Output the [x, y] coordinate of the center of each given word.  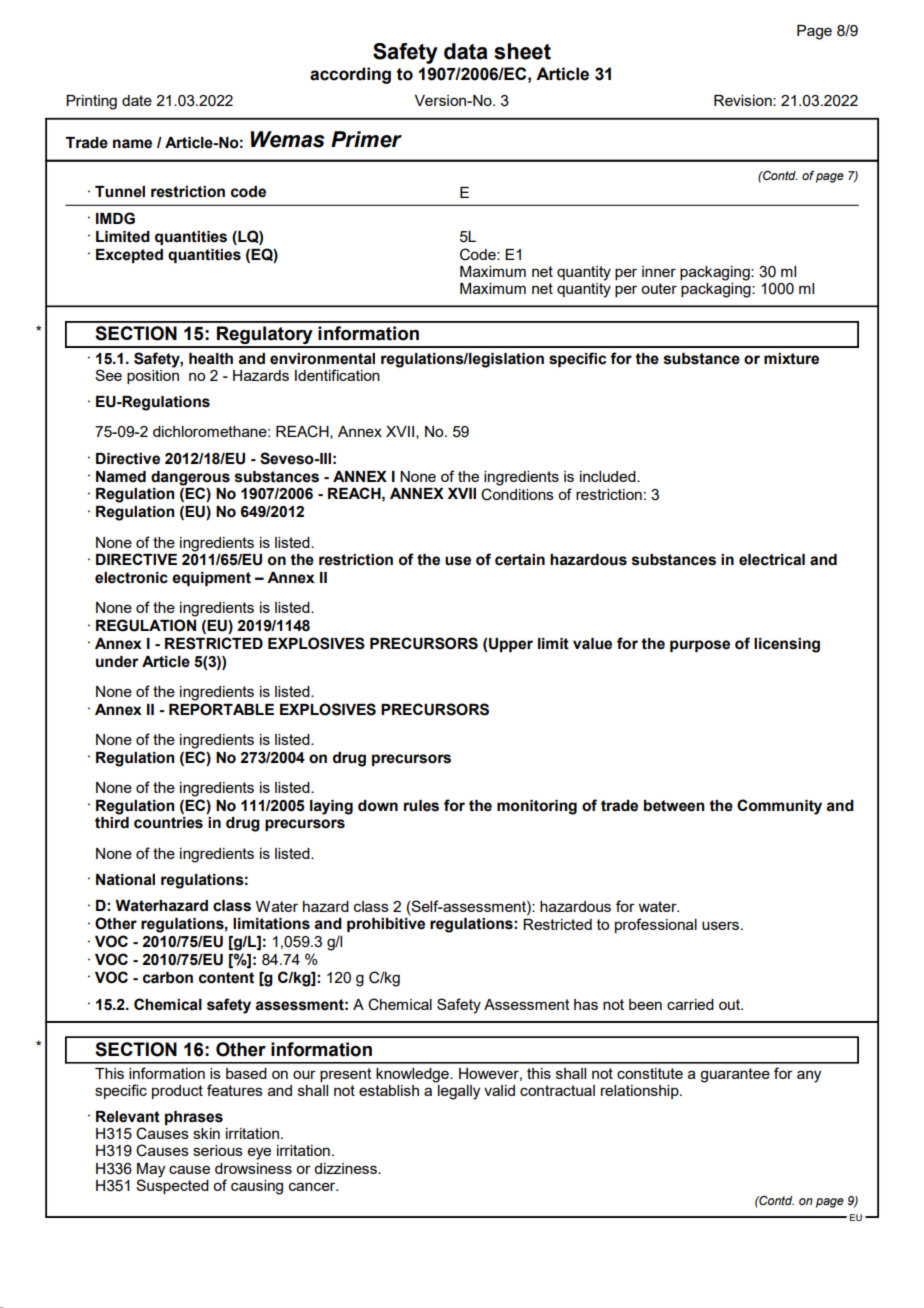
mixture [791, 359]
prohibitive [386, 925]
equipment [211, 579]
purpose [700, 646]
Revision [744, 100]
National [125, 880]
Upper [511, 645]
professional [656, 925]
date [137, 100]
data [466, 51]
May [151, 1170]
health [211, 359]
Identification [337, 375]
